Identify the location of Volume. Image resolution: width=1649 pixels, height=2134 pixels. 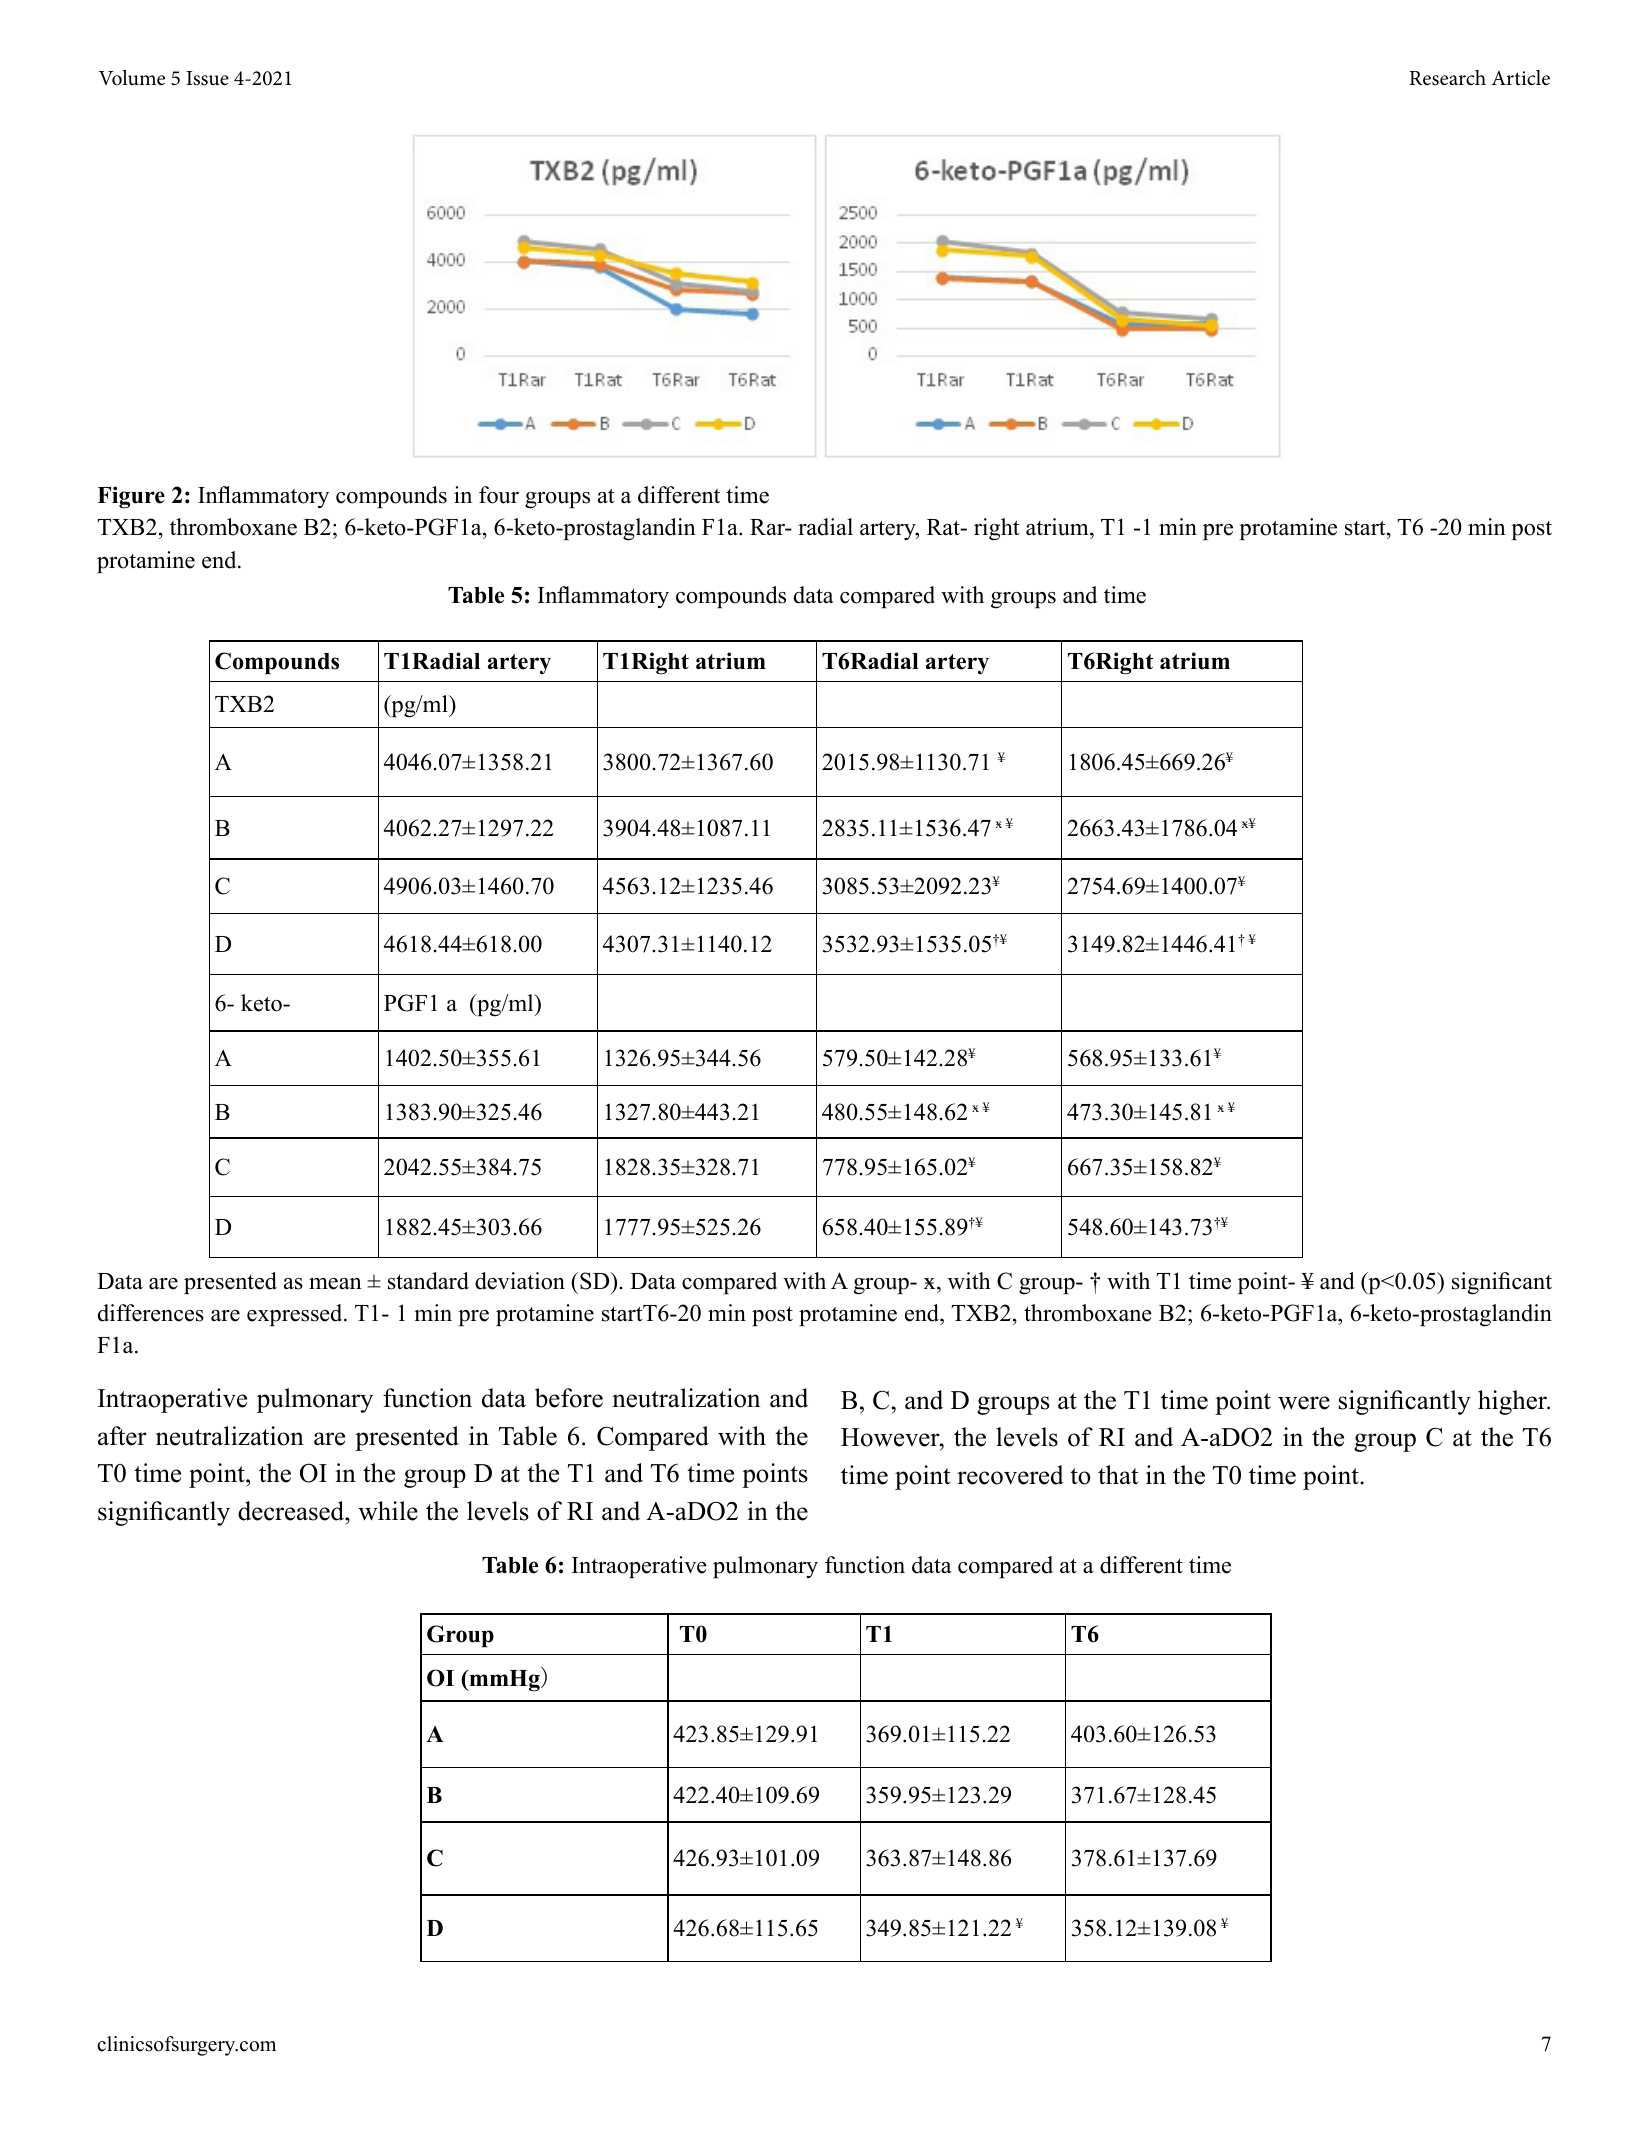
(132, 78).
